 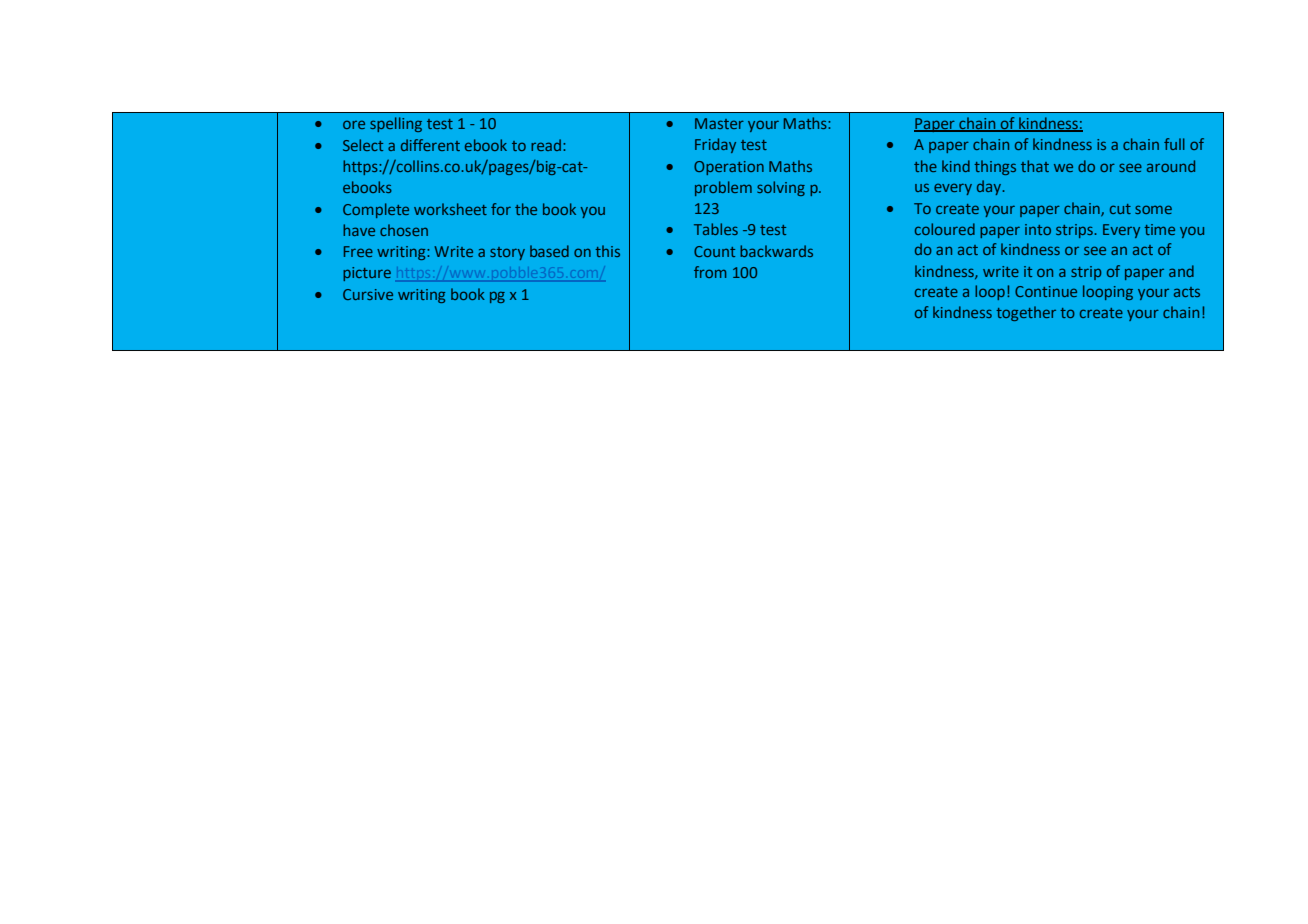 I want to click on and, so click(x=1181, y=271).
